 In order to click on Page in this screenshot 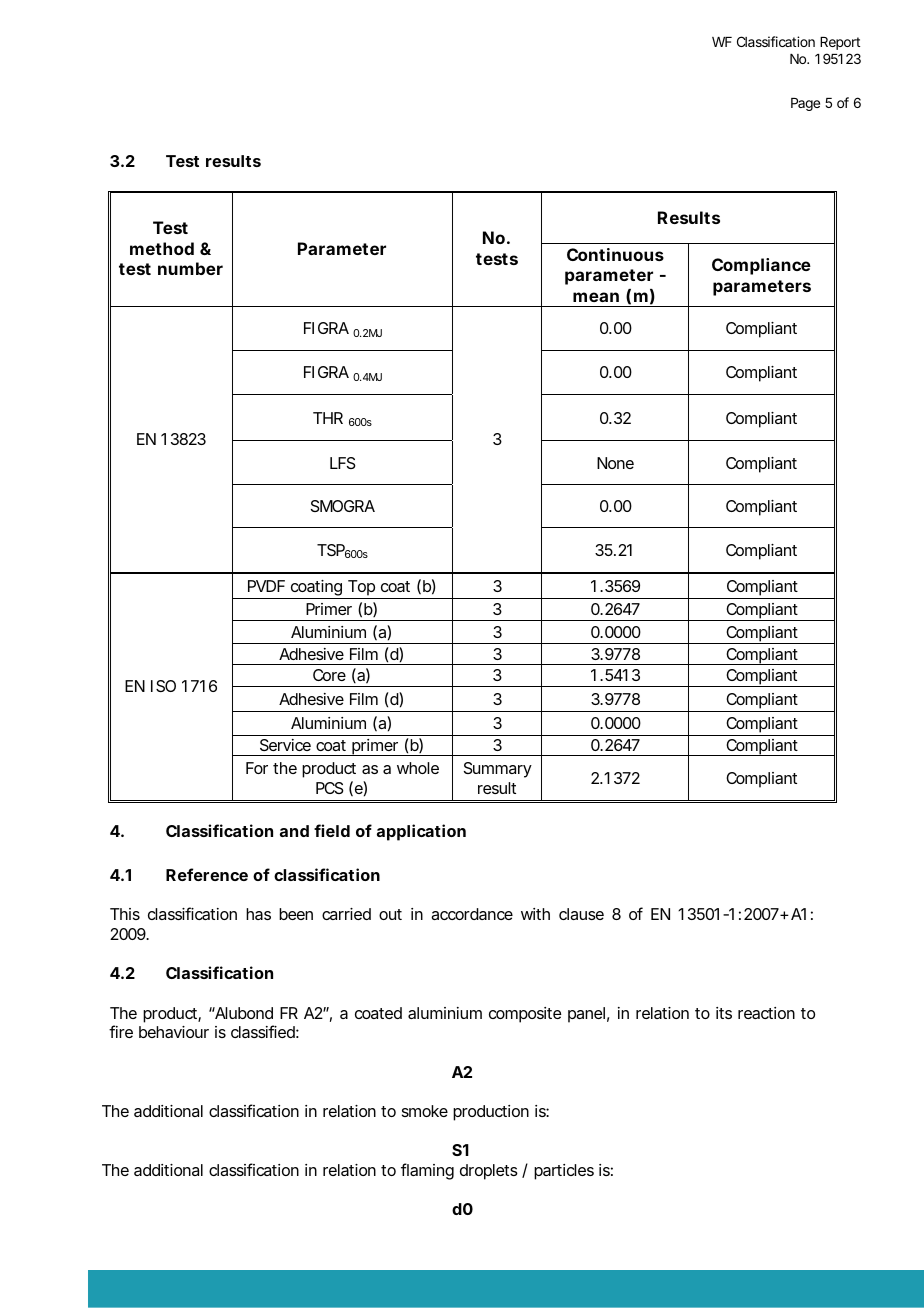, I will do `click(805, 104)`.
